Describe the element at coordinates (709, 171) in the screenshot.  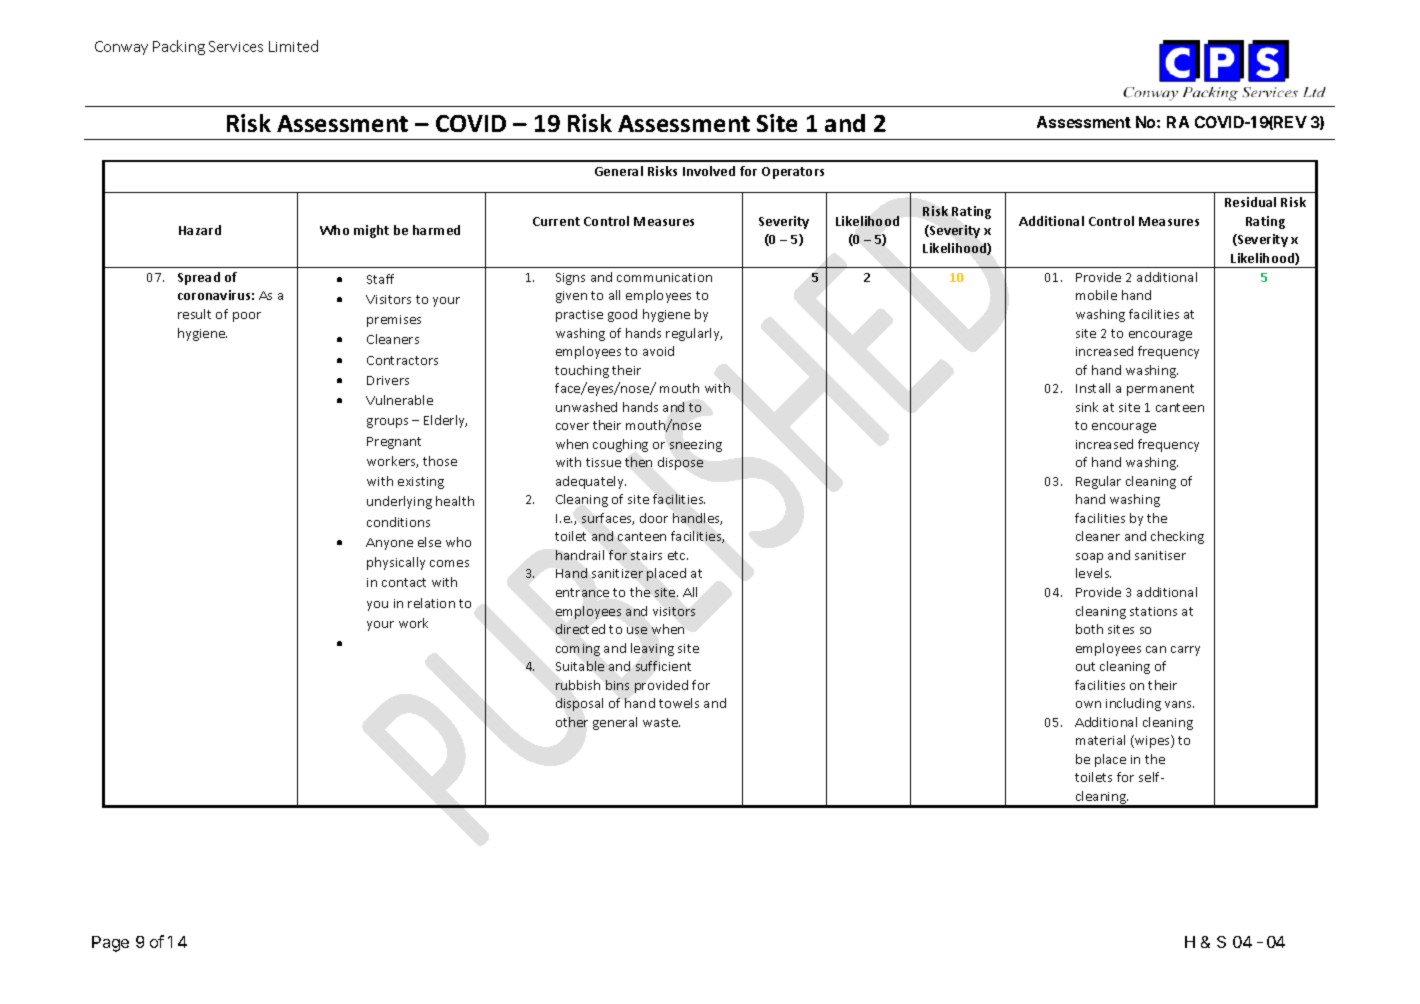
I see `Involved` at that location.
